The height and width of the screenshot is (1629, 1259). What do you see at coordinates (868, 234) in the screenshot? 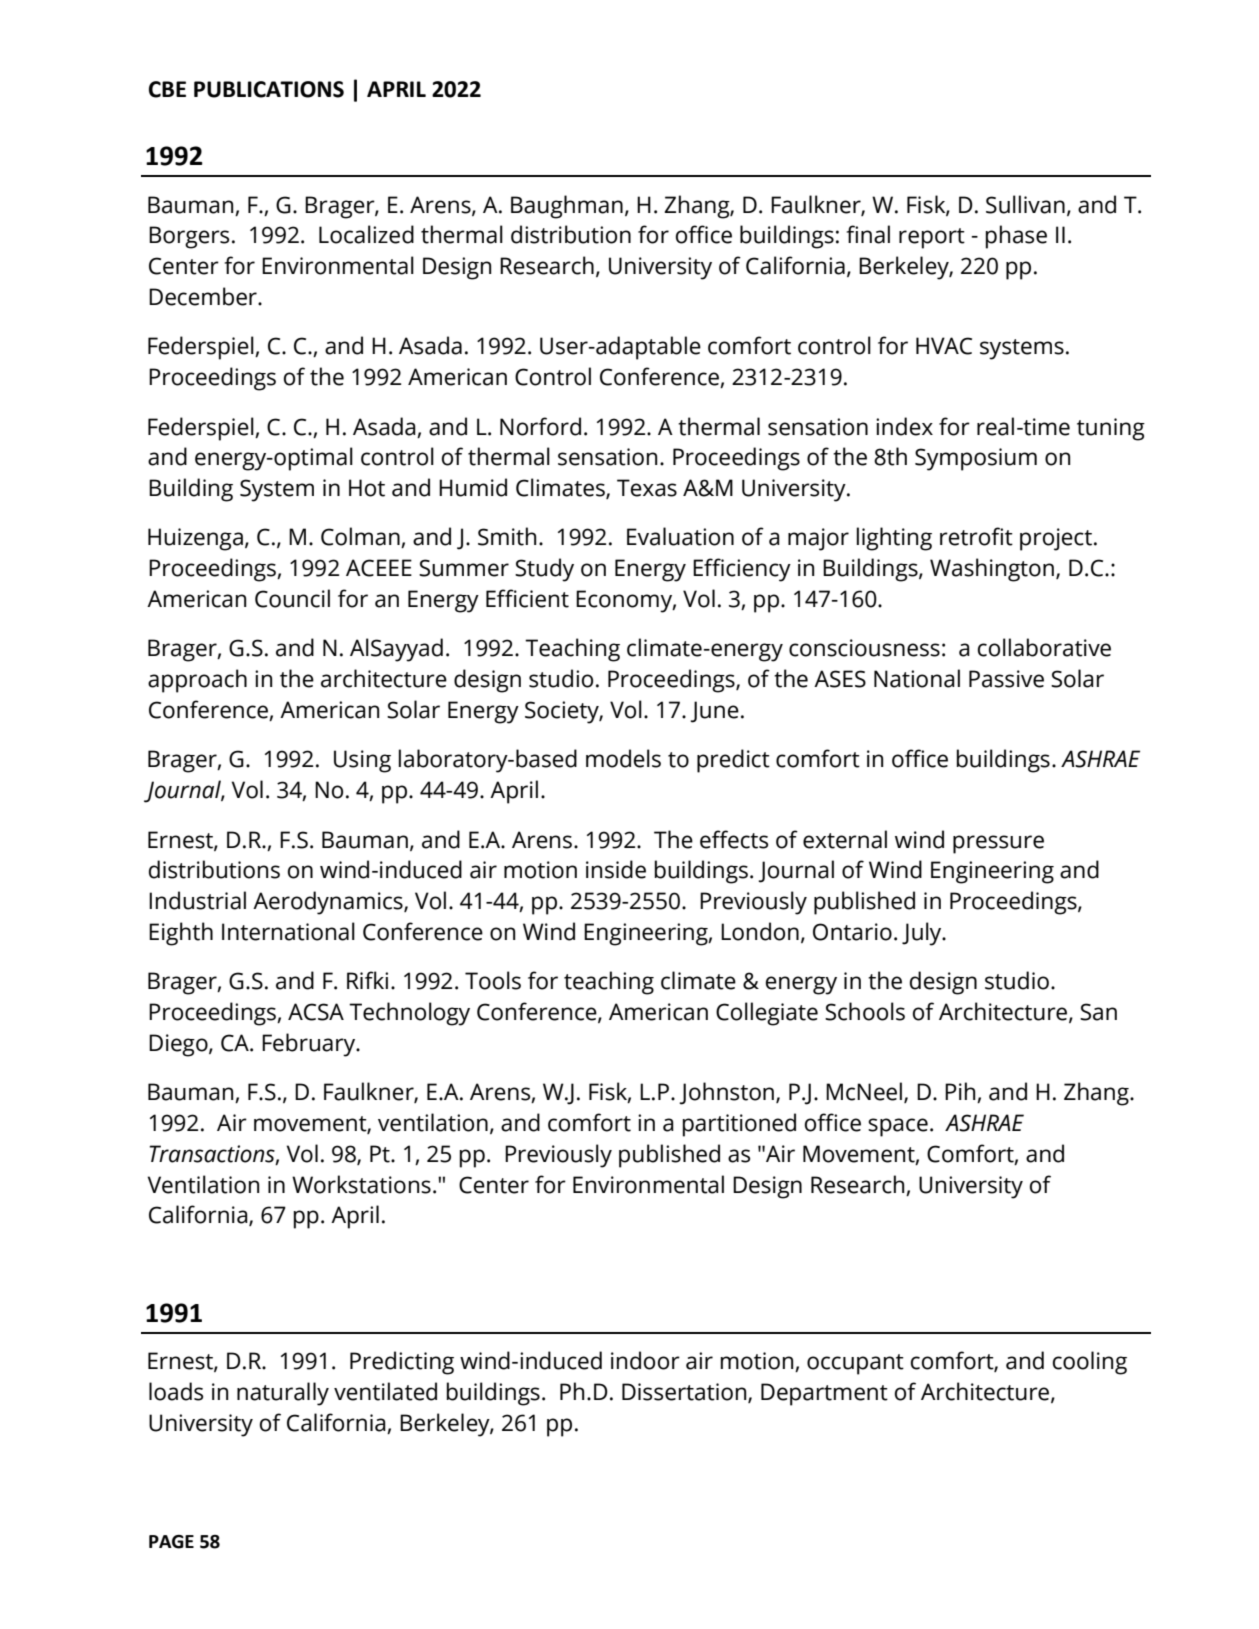
I see `final` at bounding box center [868, 234].
